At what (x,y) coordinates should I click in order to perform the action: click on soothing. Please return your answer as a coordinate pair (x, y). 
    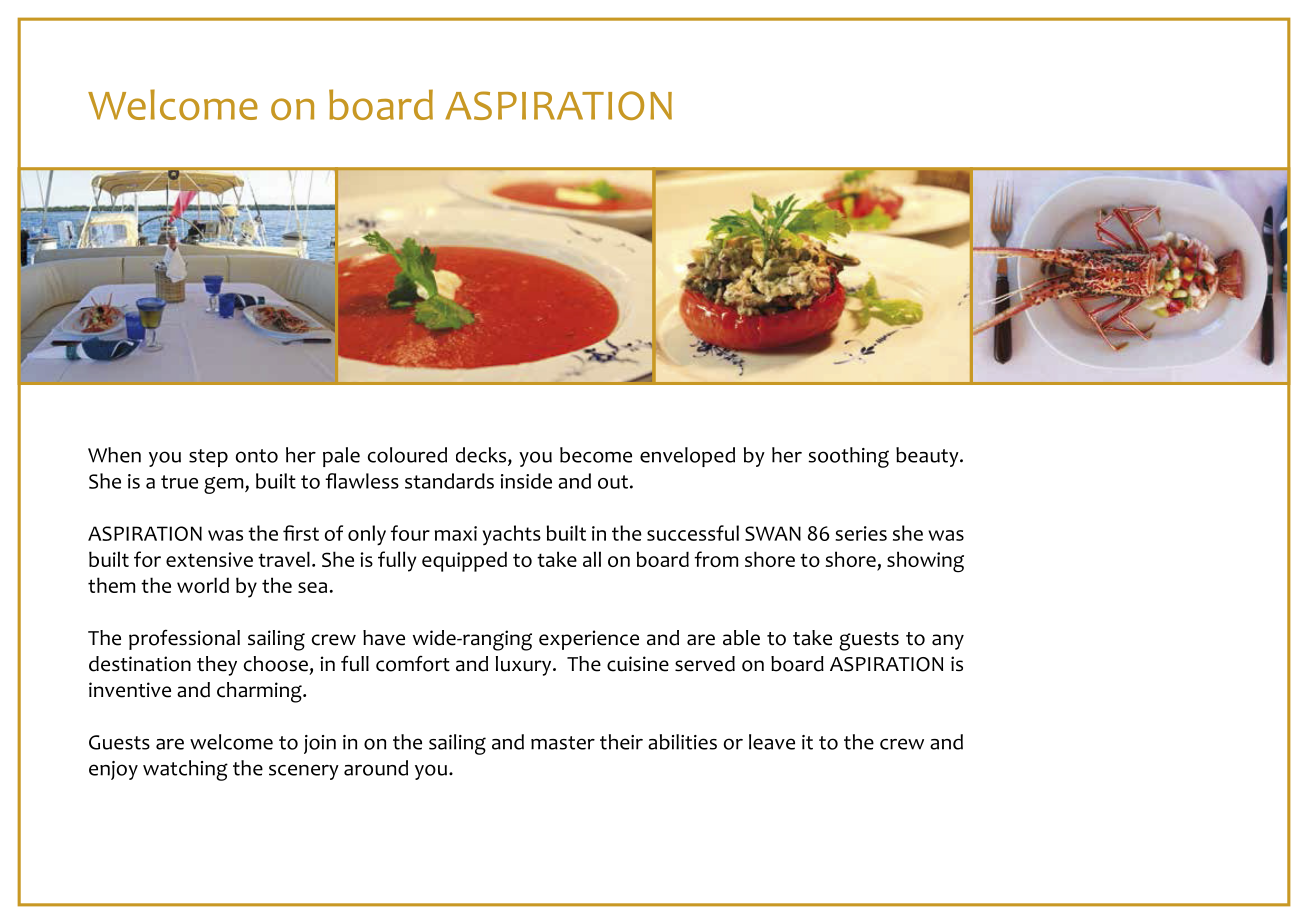
    Looking at the image, I should click on (848, 457).
